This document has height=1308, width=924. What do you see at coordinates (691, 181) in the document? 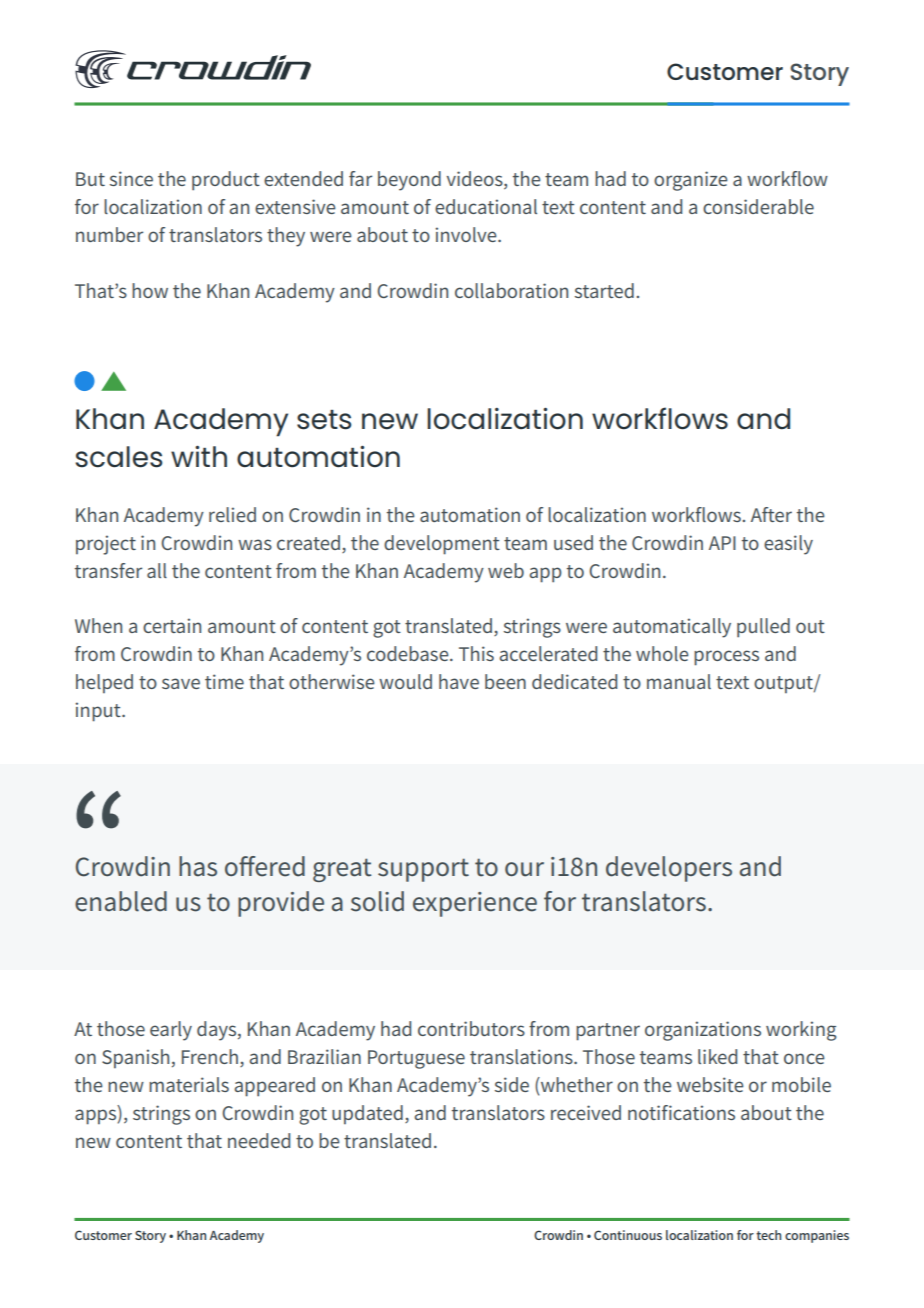
I see `organize` at bounding box center [691, 181].
